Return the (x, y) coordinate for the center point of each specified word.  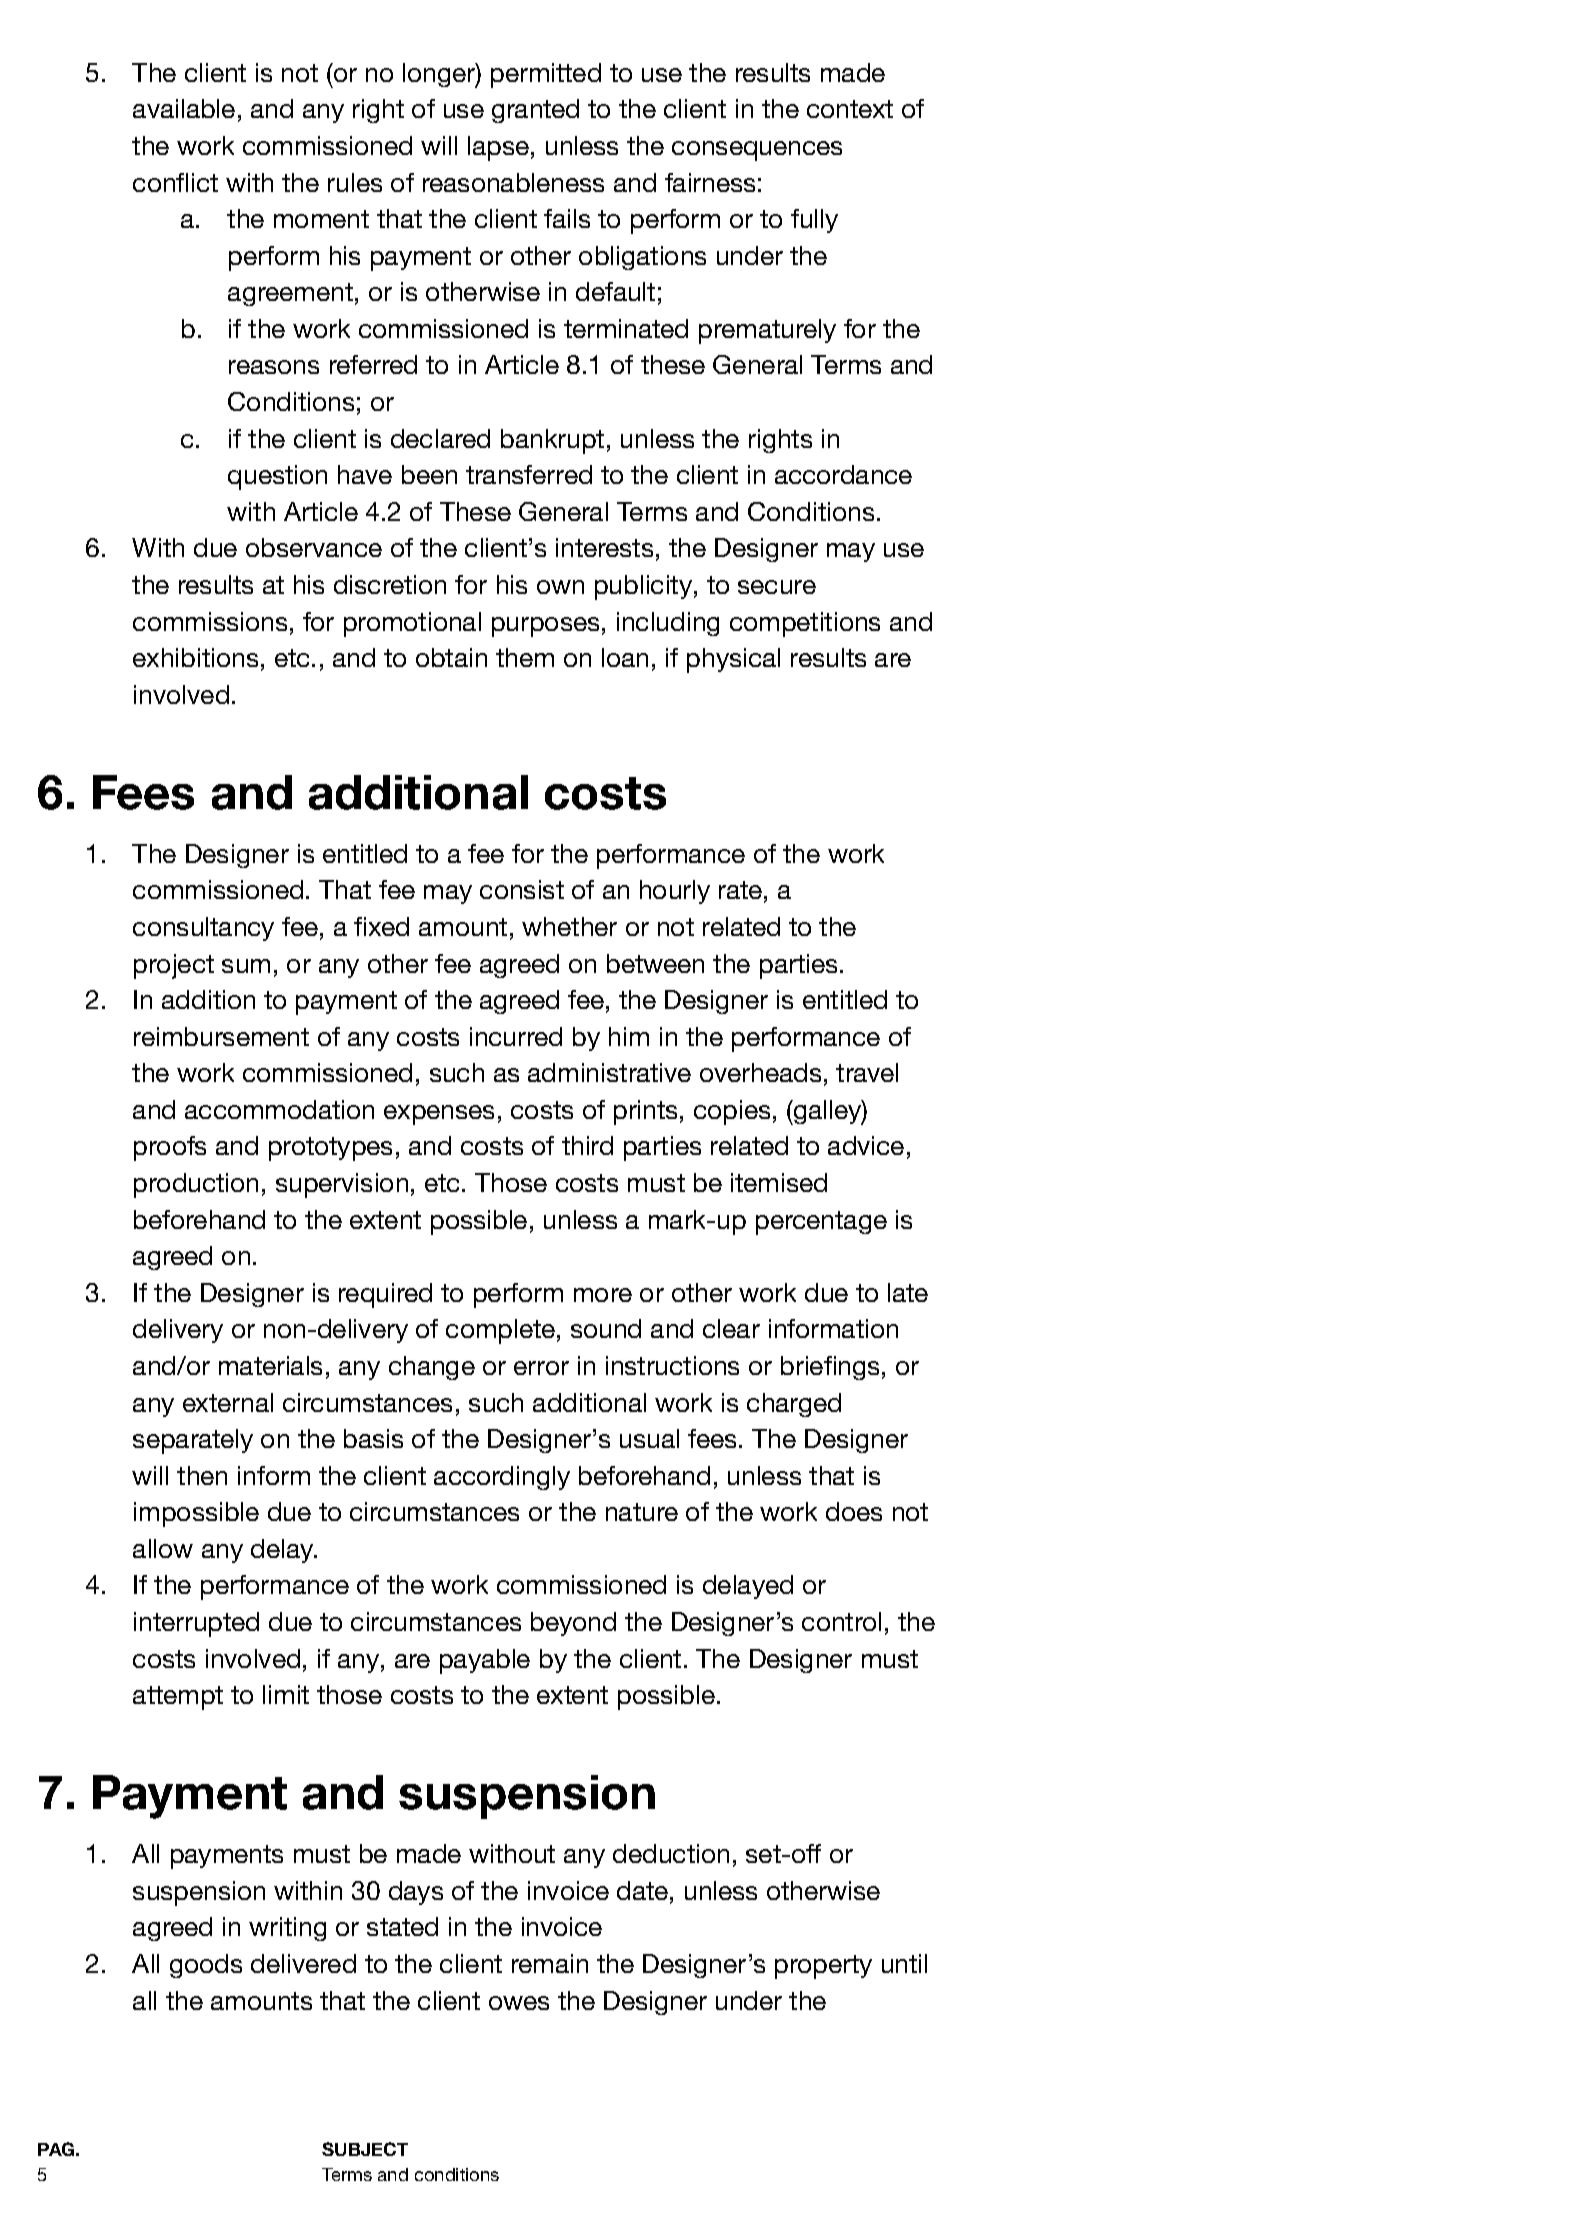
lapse (498, 148)
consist (522, 889)
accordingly (502, 1478)
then (202, 1475)
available (184, 108)
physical (733, 660)
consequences (757, 151)
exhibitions (195, 657)
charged (794, 1405)
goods (206, 1966)
